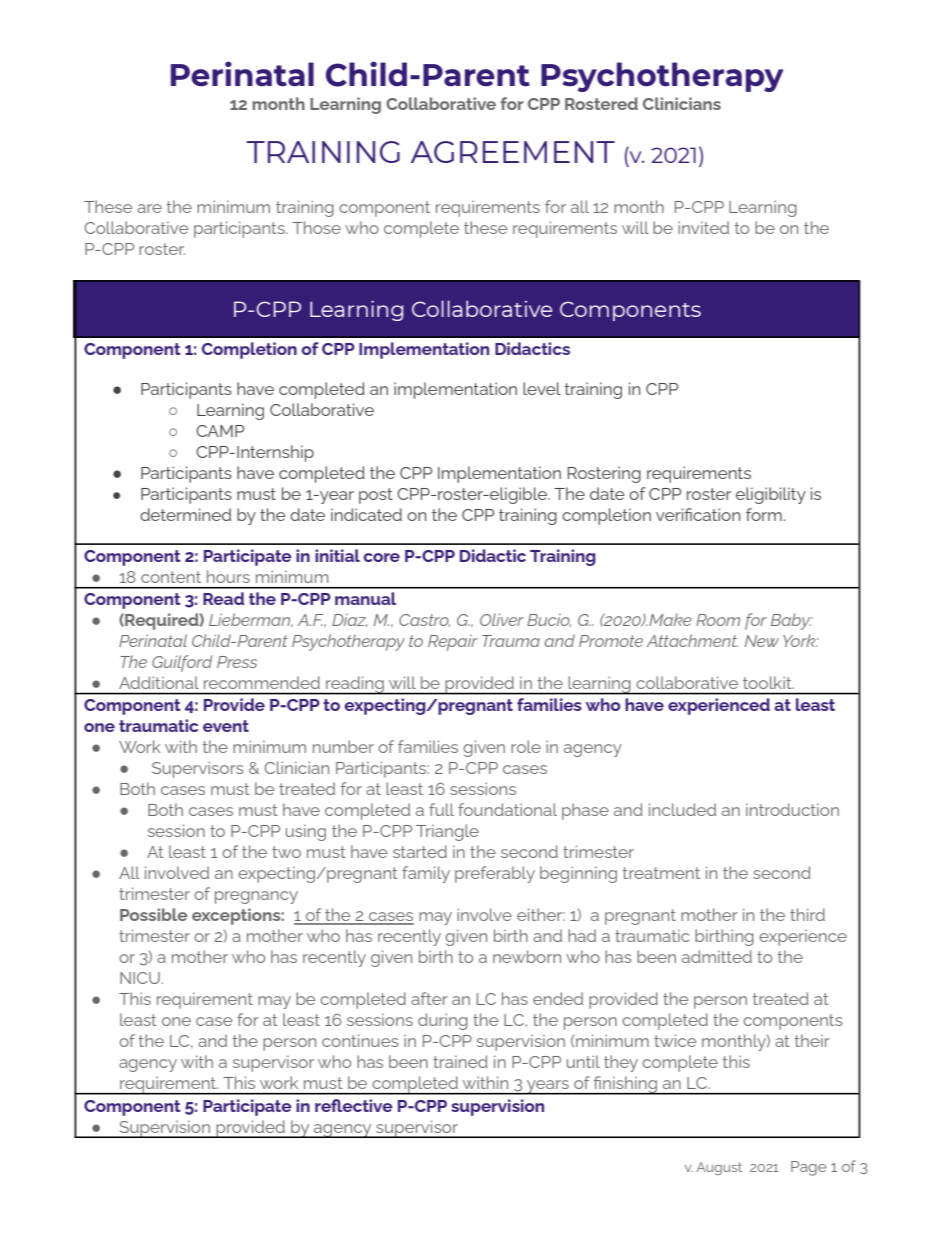 Image resolution: width=952 pixels, height=1233 pixels. I want to click on determined, so click(185, 514).
